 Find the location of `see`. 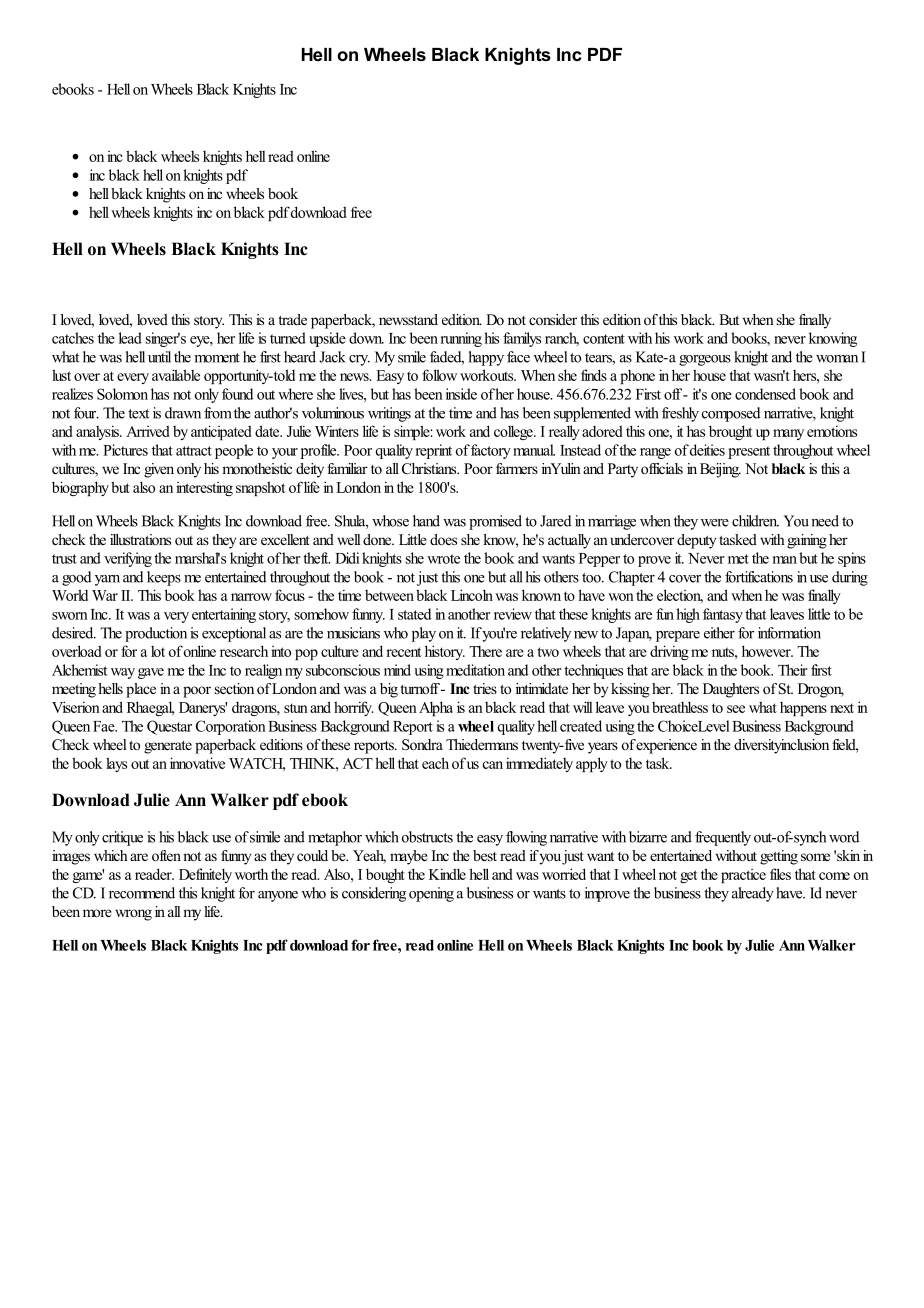

see is located at coordinates (736, 709).
